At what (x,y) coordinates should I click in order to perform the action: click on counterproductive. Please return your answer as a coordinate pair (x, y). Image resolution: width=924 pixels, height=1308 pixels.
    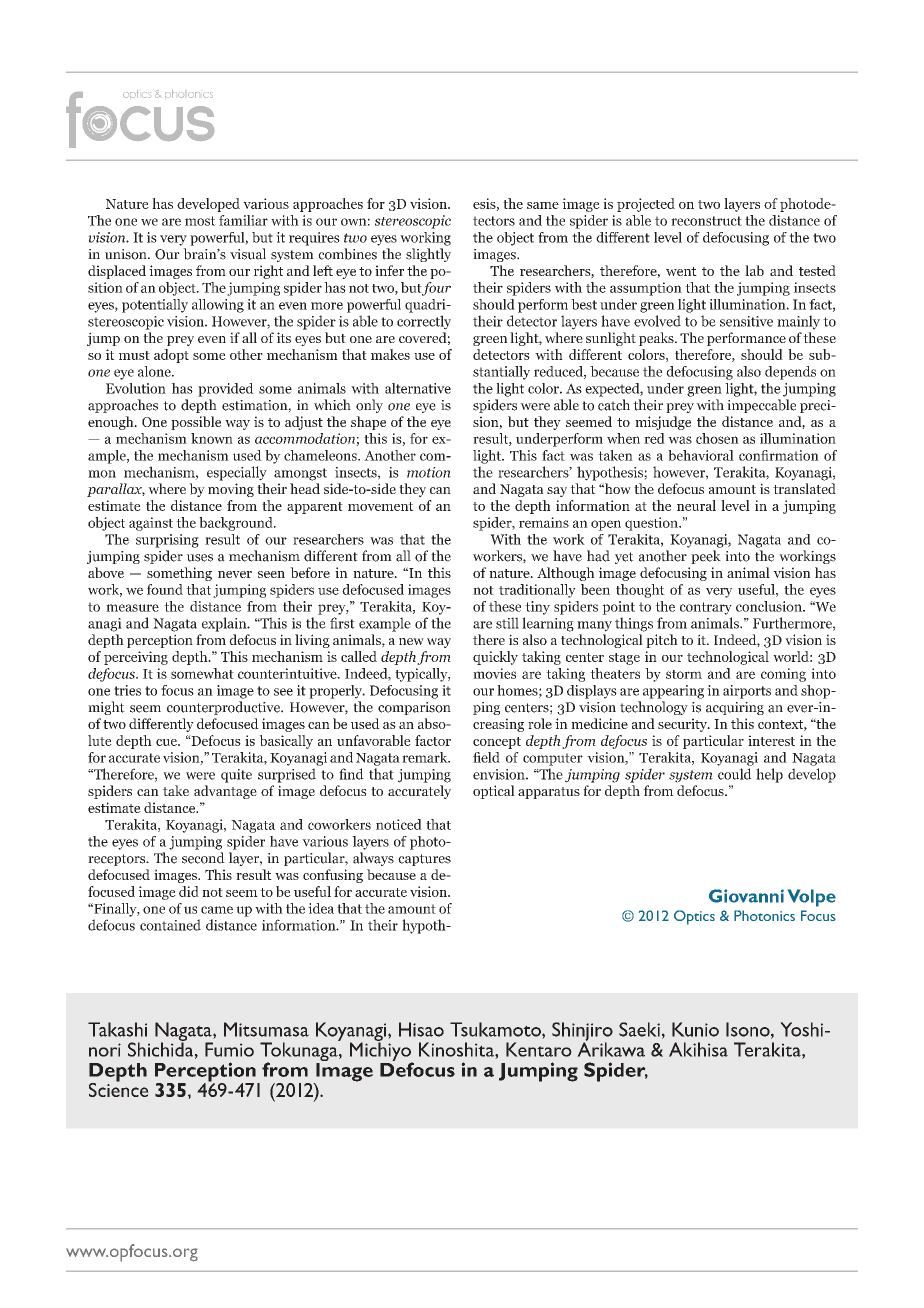
    Looking at the image, I should click on (224, 708).
